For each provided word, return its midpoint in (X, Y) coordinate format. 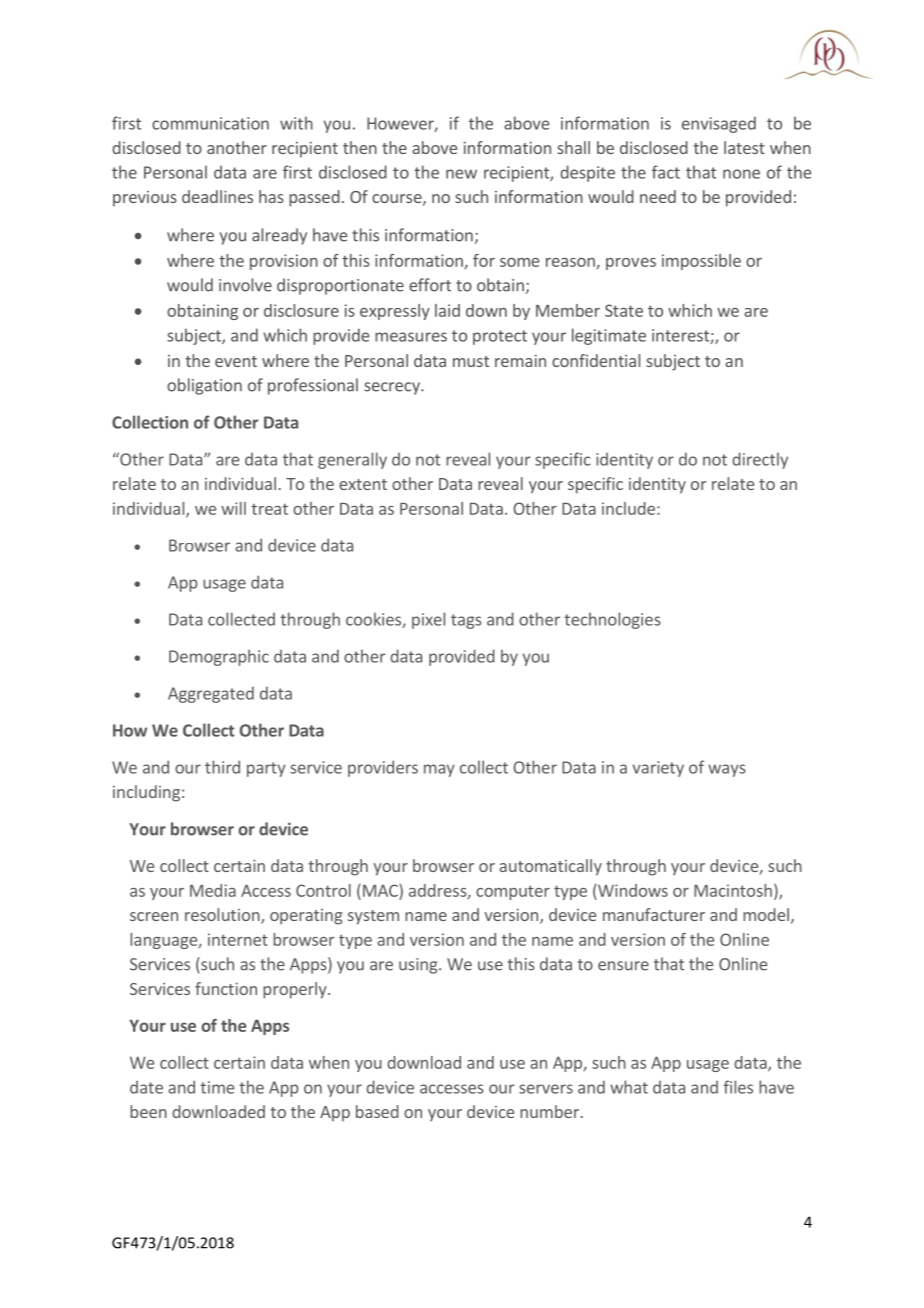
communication (210, 123)
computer (513, 892)
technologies (612, 620)
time (217, 1087)
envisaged (719, 124)
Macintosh (733, 890)
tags (466, 621)
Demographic (219, 657)
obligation (204, 386)
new (461, 174)
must (471, 361)
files (738, 1087)
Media (213, 890)
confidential (596, 360)
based (377, 1111)
